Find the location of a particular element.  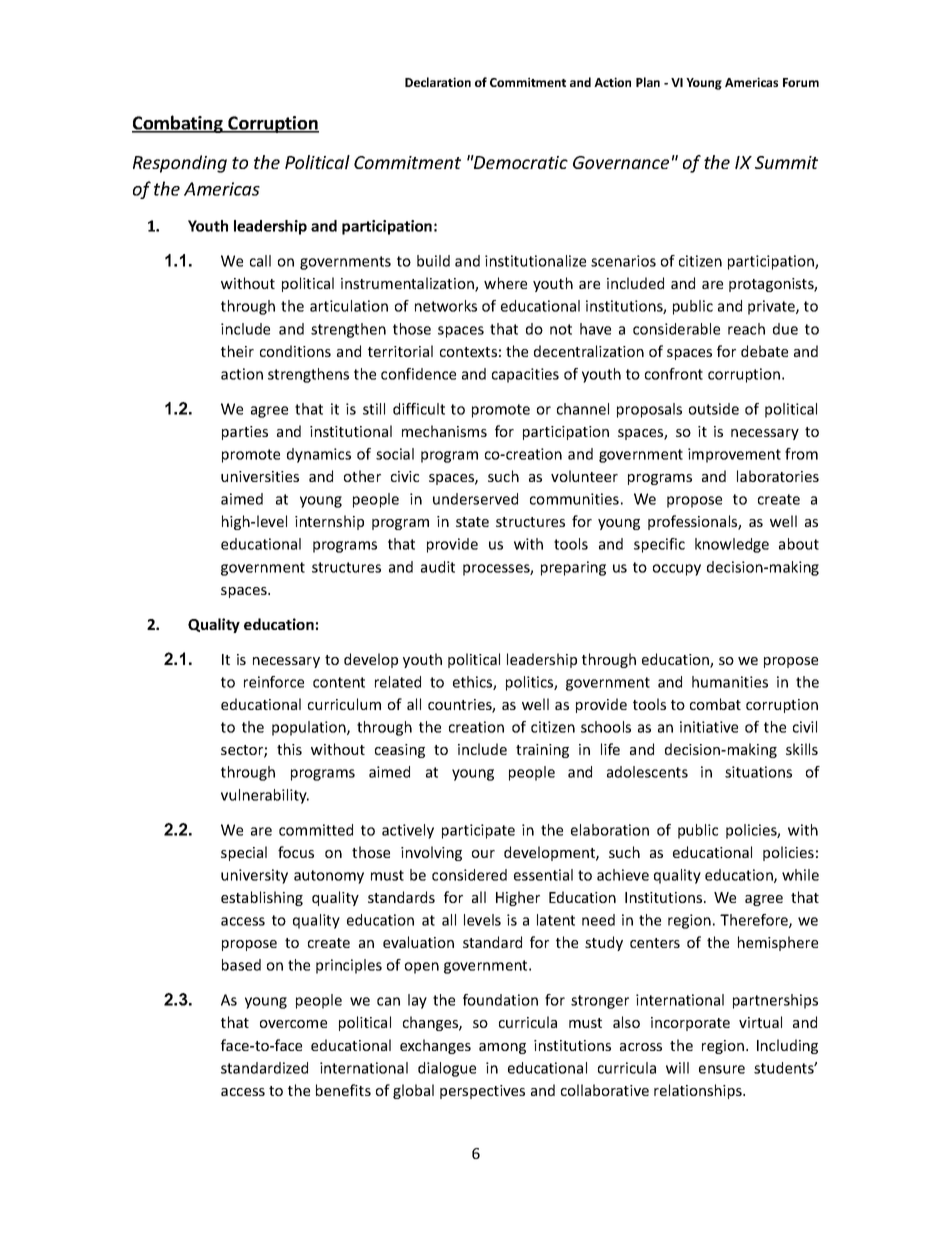

knowledge is located at coordinates (732, 545).
